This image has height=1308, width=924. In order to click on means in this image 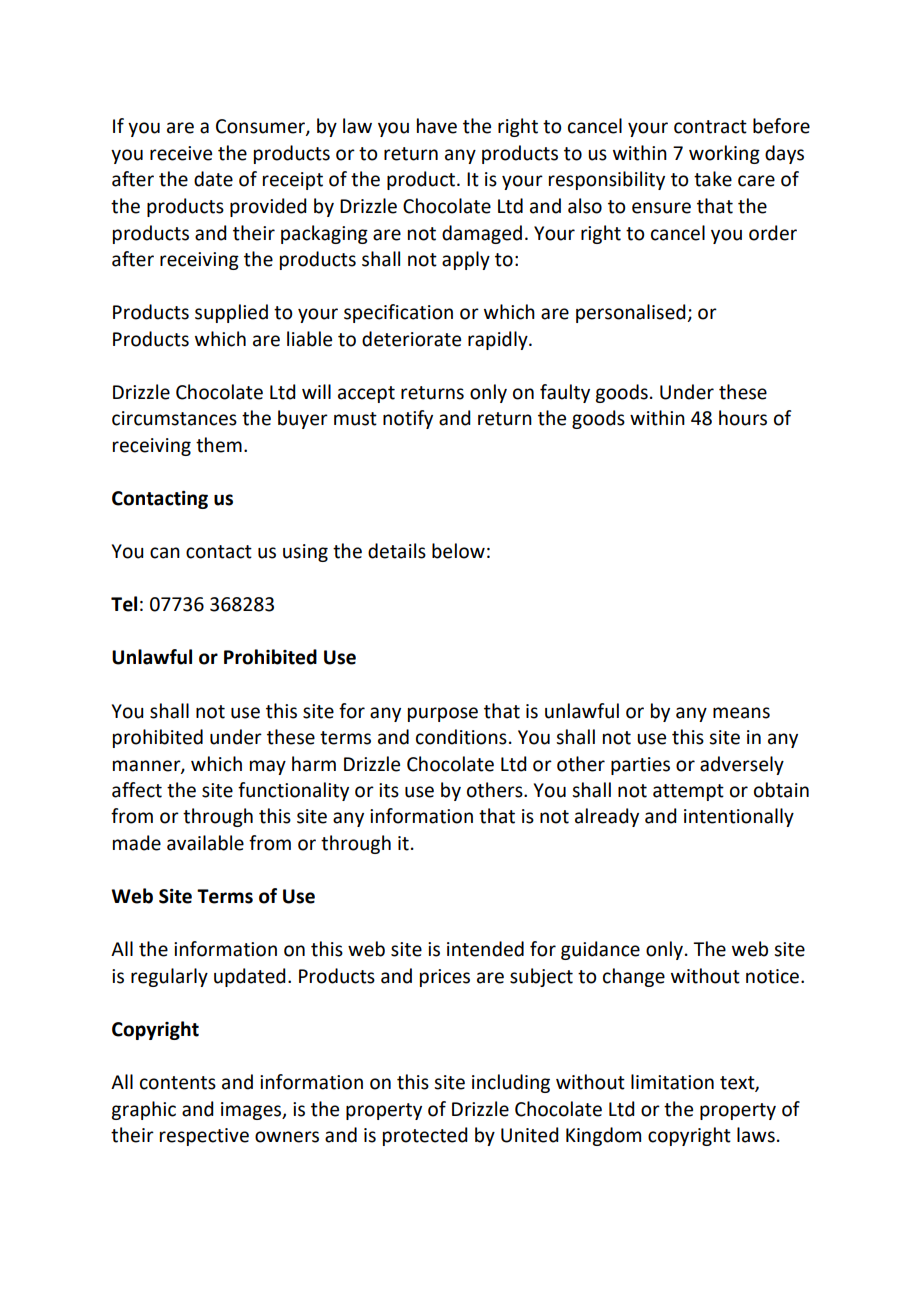, I will do `click(741, 713)`.
